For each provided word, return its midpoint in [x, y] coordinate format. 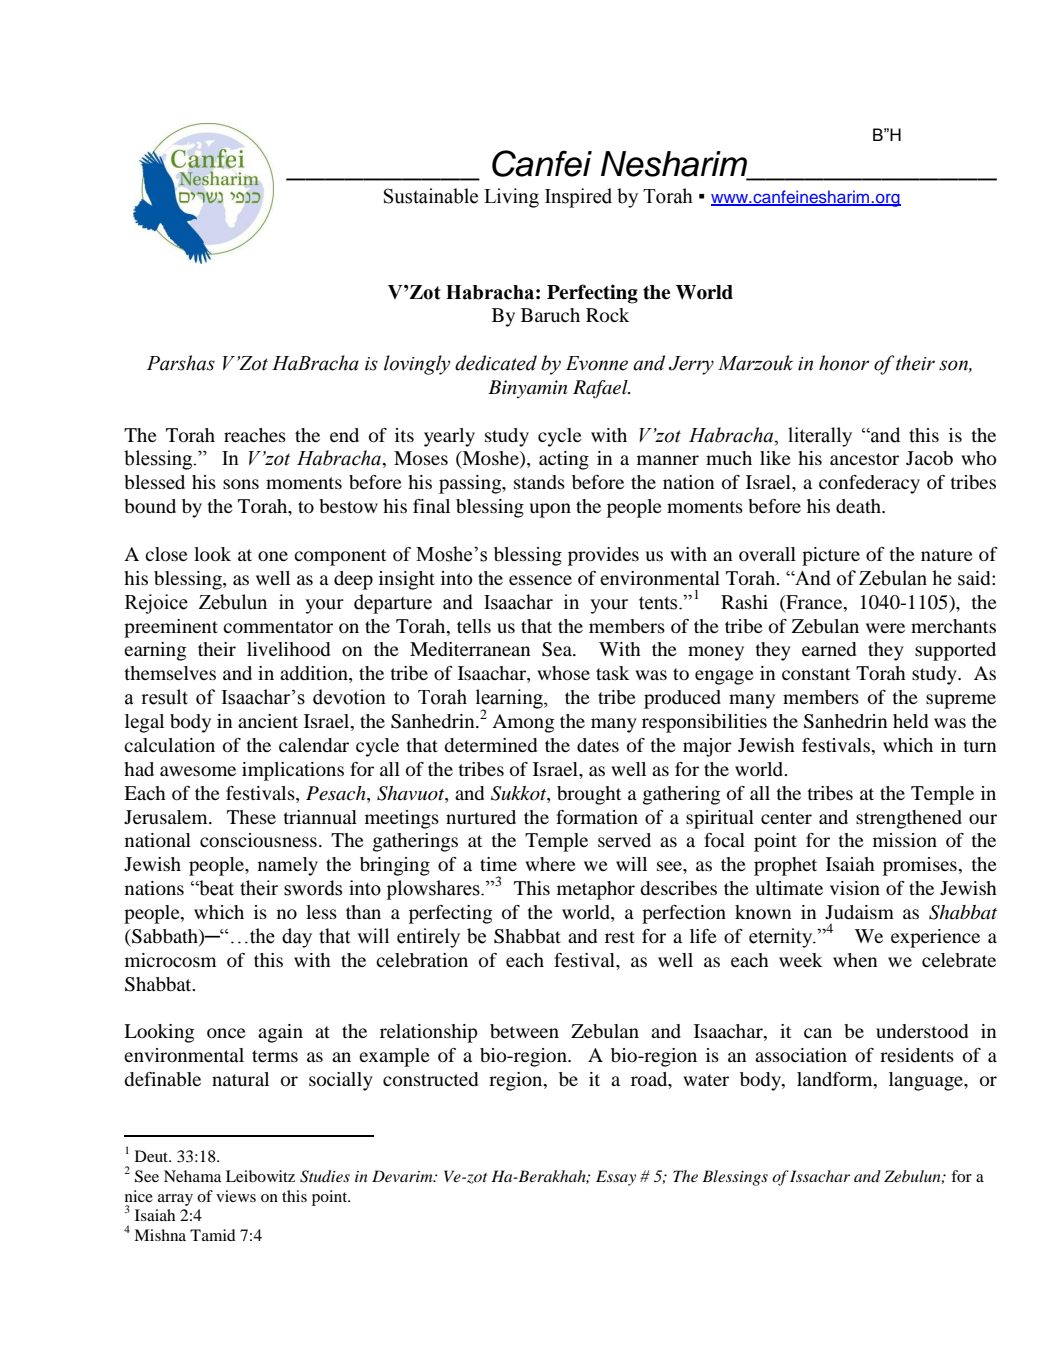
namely [288, 866]
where [550, 864]
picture [831, 556]
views [236, 1196]
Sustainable [431, 196]
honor [844, 363]
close [166, 554]
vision [855, 888]
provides [603, 556]
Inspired [578, 198]
